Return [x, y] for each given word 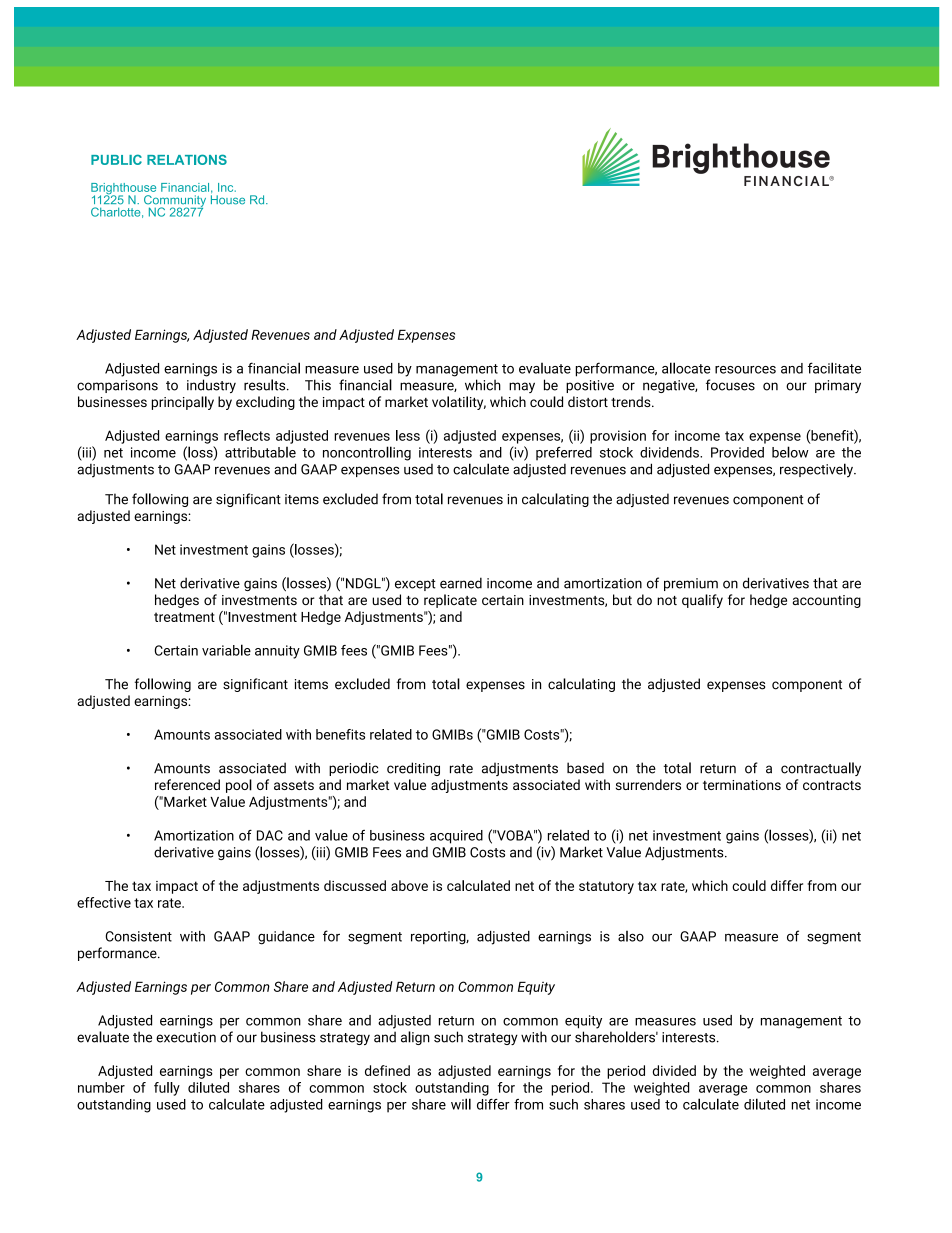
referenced [187, 784]
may [522, 387]
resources [745, 370]
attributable [260, 452]
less [408, 435]
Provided [737, 452]
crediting [413, 769]
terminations [742, 785]
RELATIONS [187, 159]
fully [167, 1089]
